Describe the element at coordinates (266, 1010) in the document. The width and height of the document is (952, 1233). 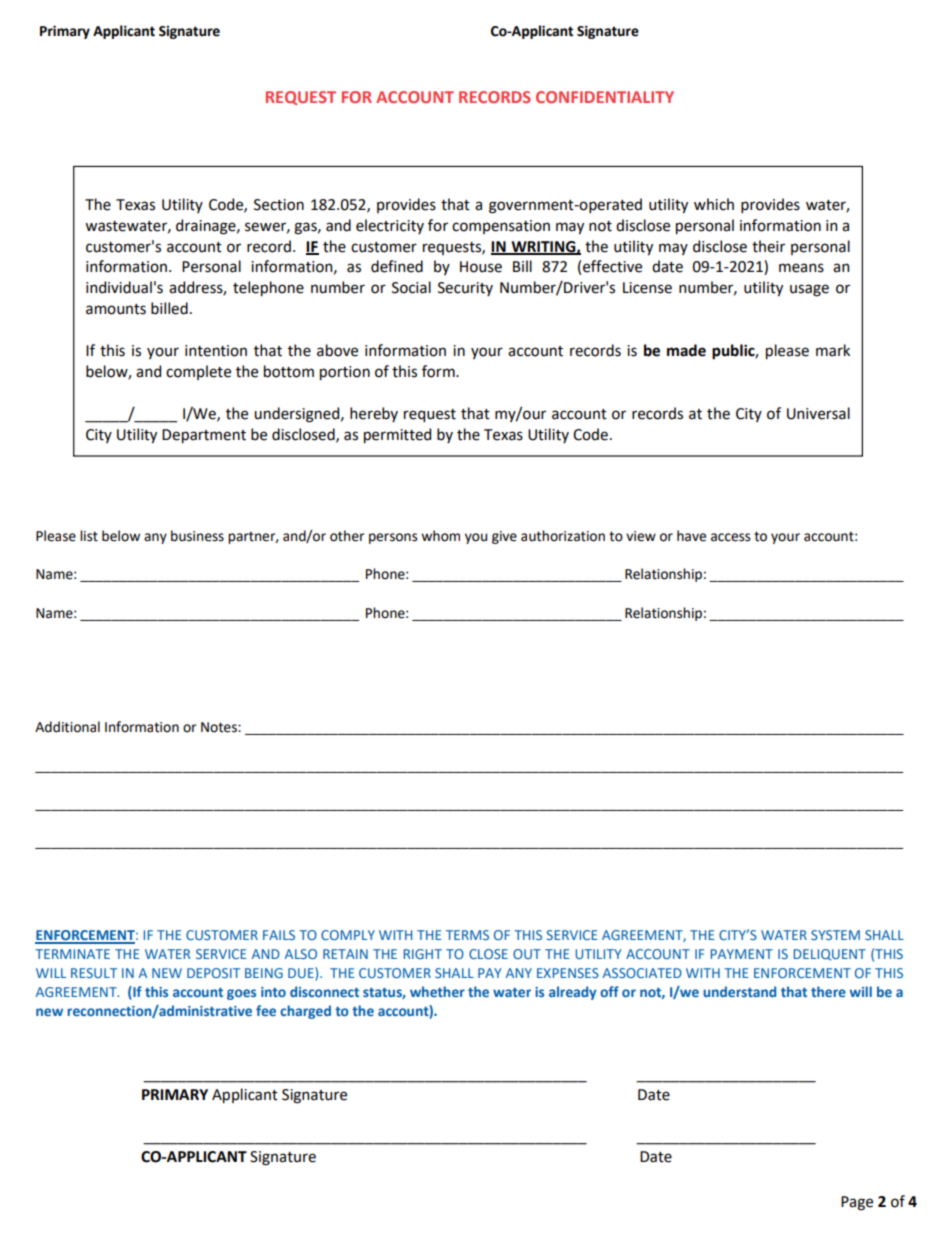
I see `fee` at that location.
